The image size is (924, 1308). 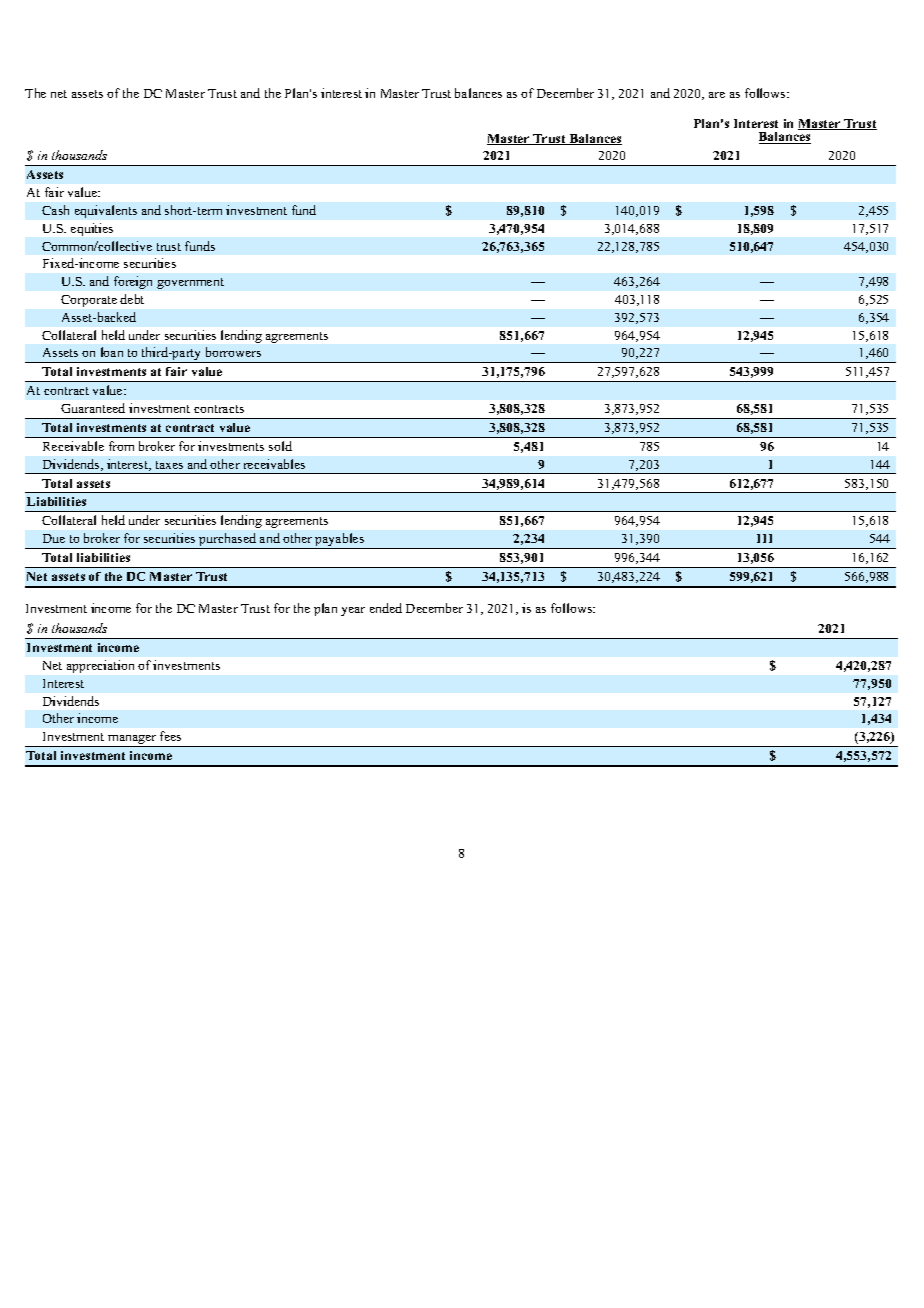 I want to click on government, so click(x=190, y=283).
